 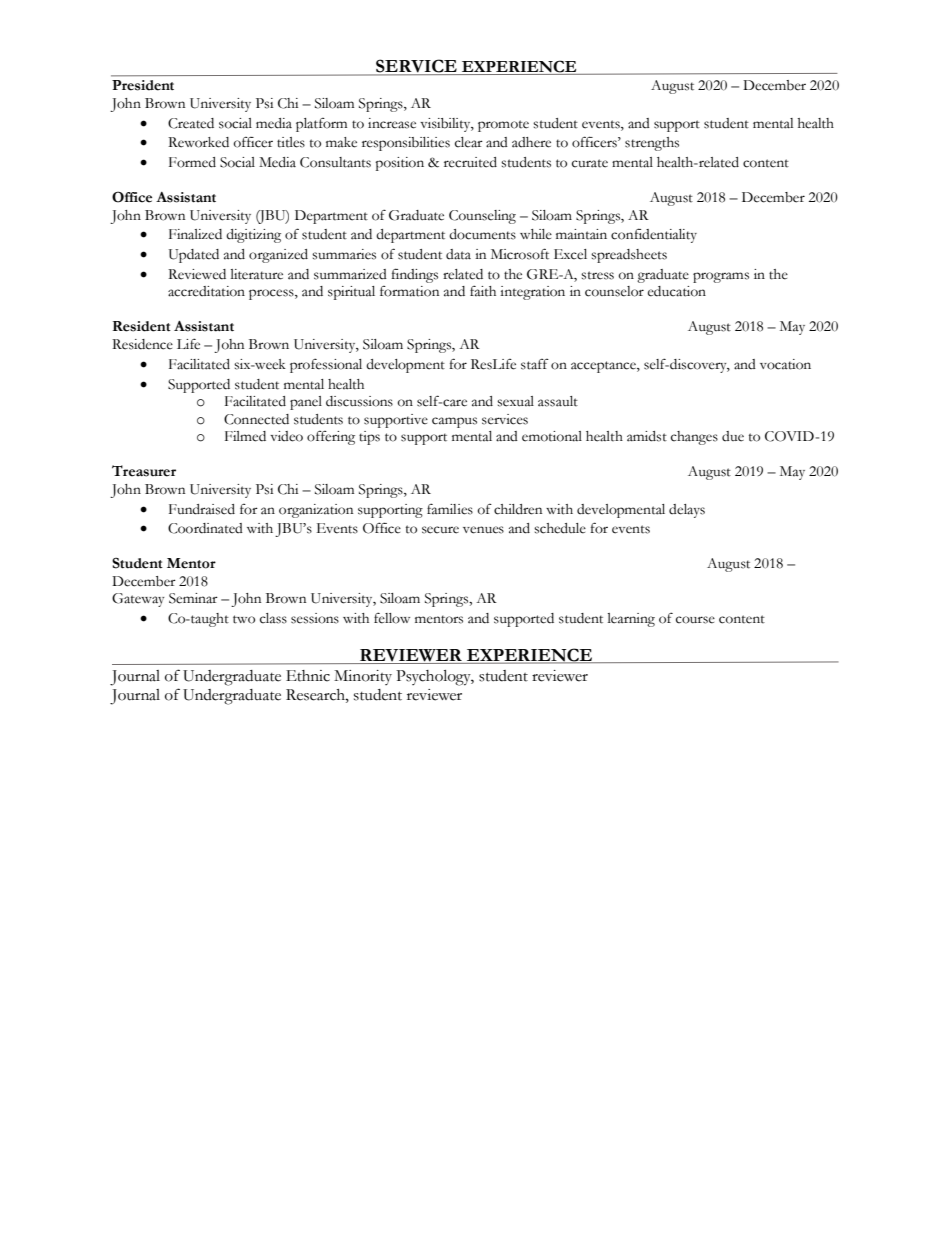 I want to click on Reworked, so click(x=198, y=142).
